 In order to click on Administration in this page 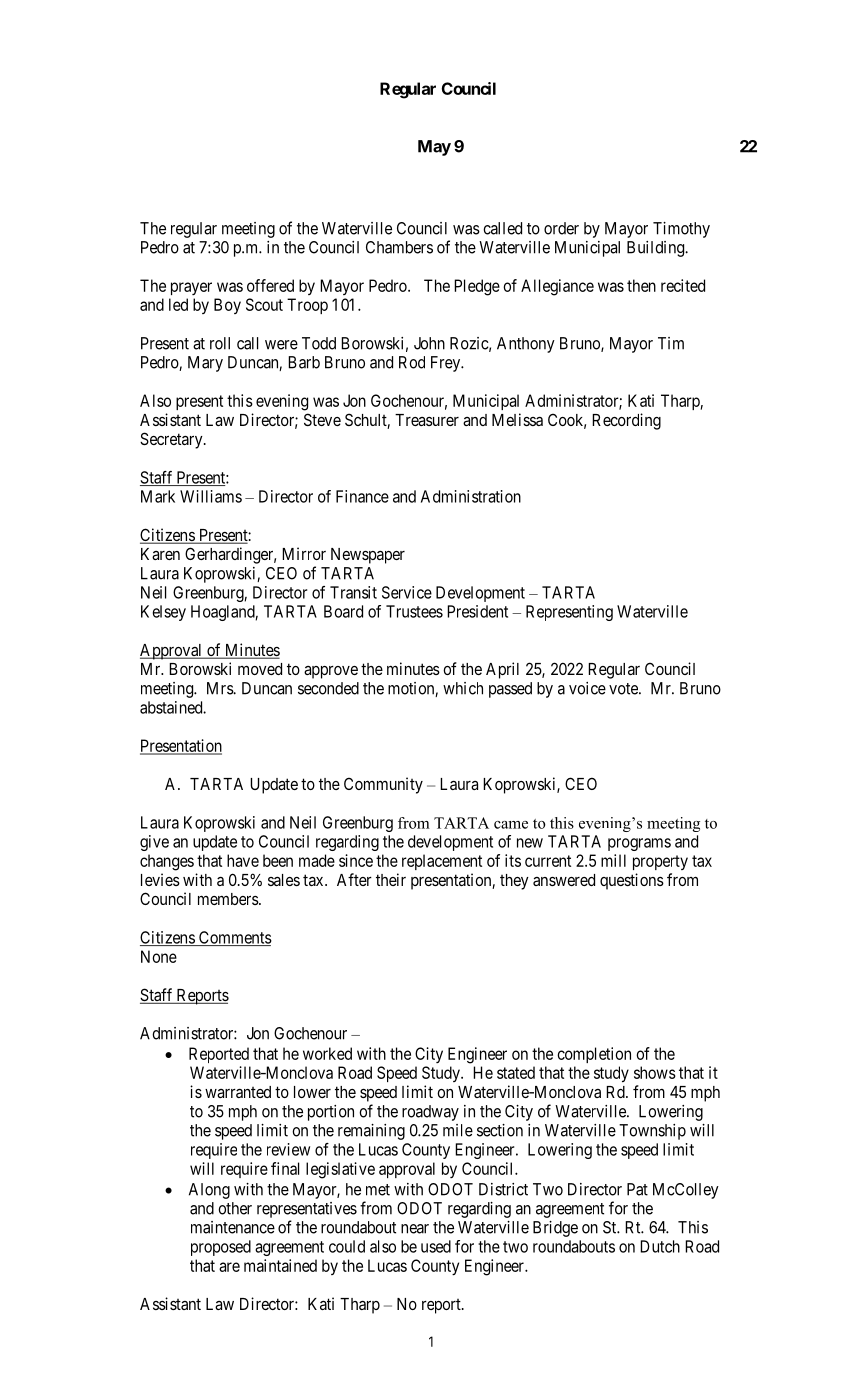, I will do `click(471, 496)`.
